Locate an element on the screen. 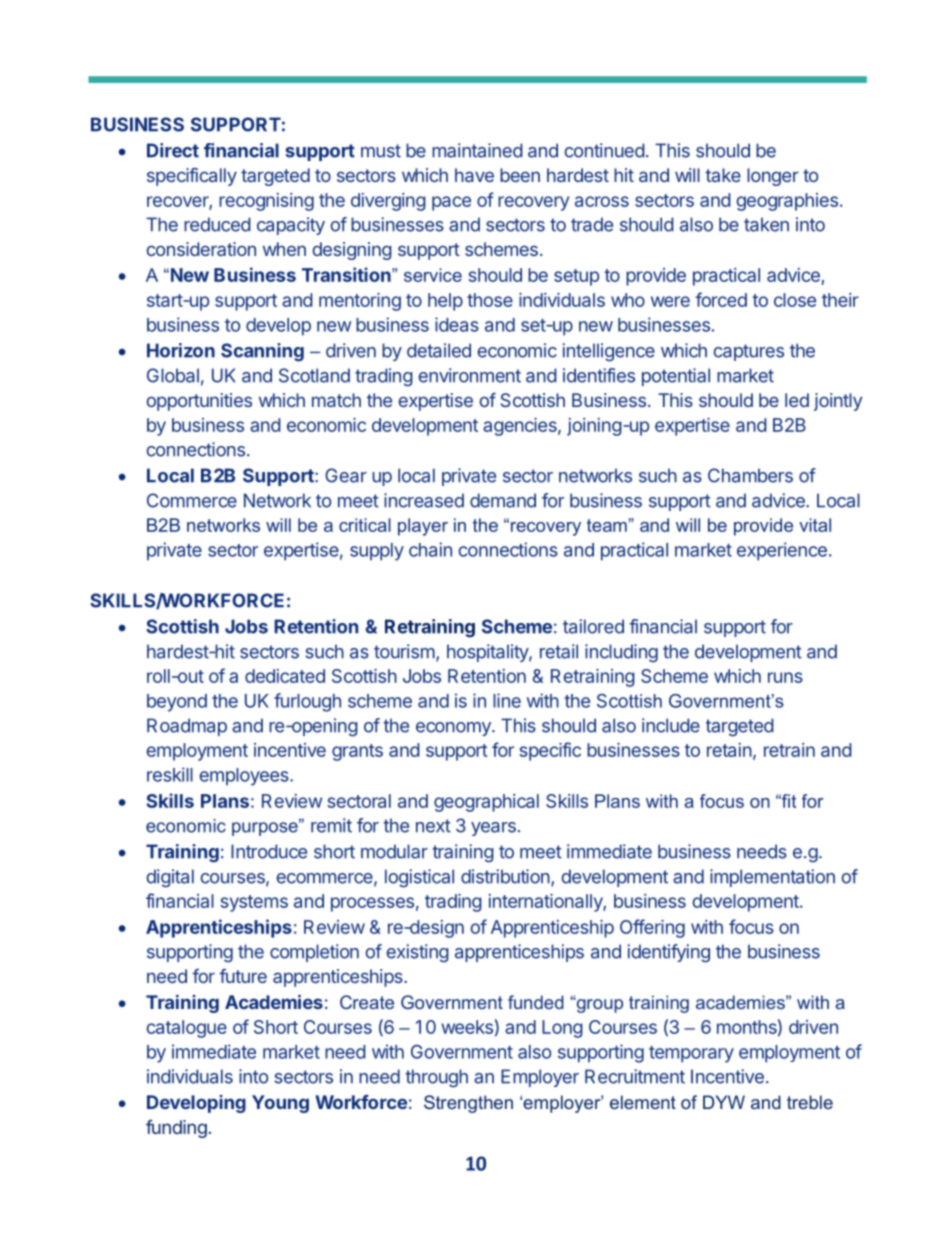 This screenshot has height=1233, width=952. Gear is located at coordinates (346, 475).
